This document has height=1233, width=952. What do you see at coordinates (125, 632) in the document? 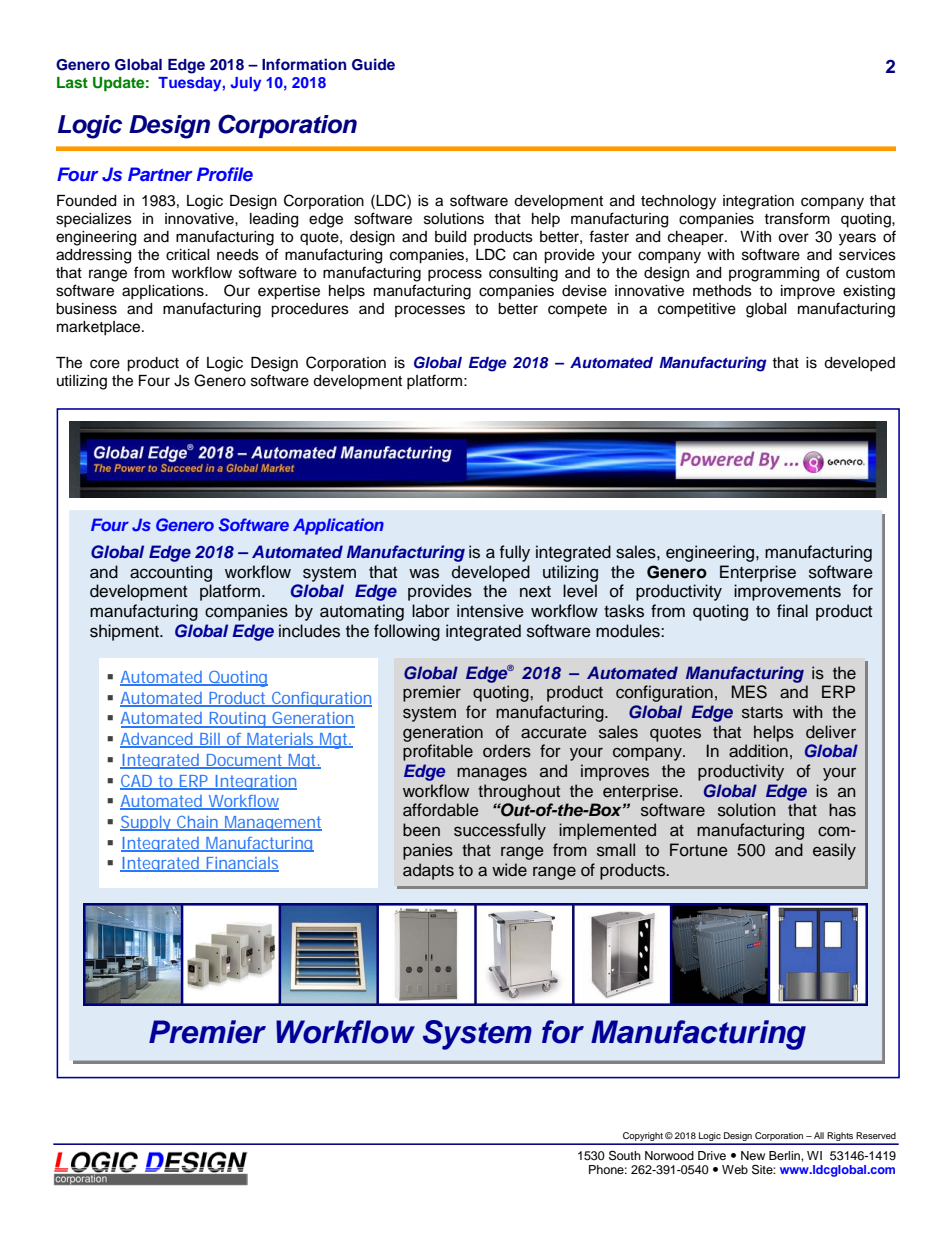
I see `shipment` at bounding box center [125, 632].
